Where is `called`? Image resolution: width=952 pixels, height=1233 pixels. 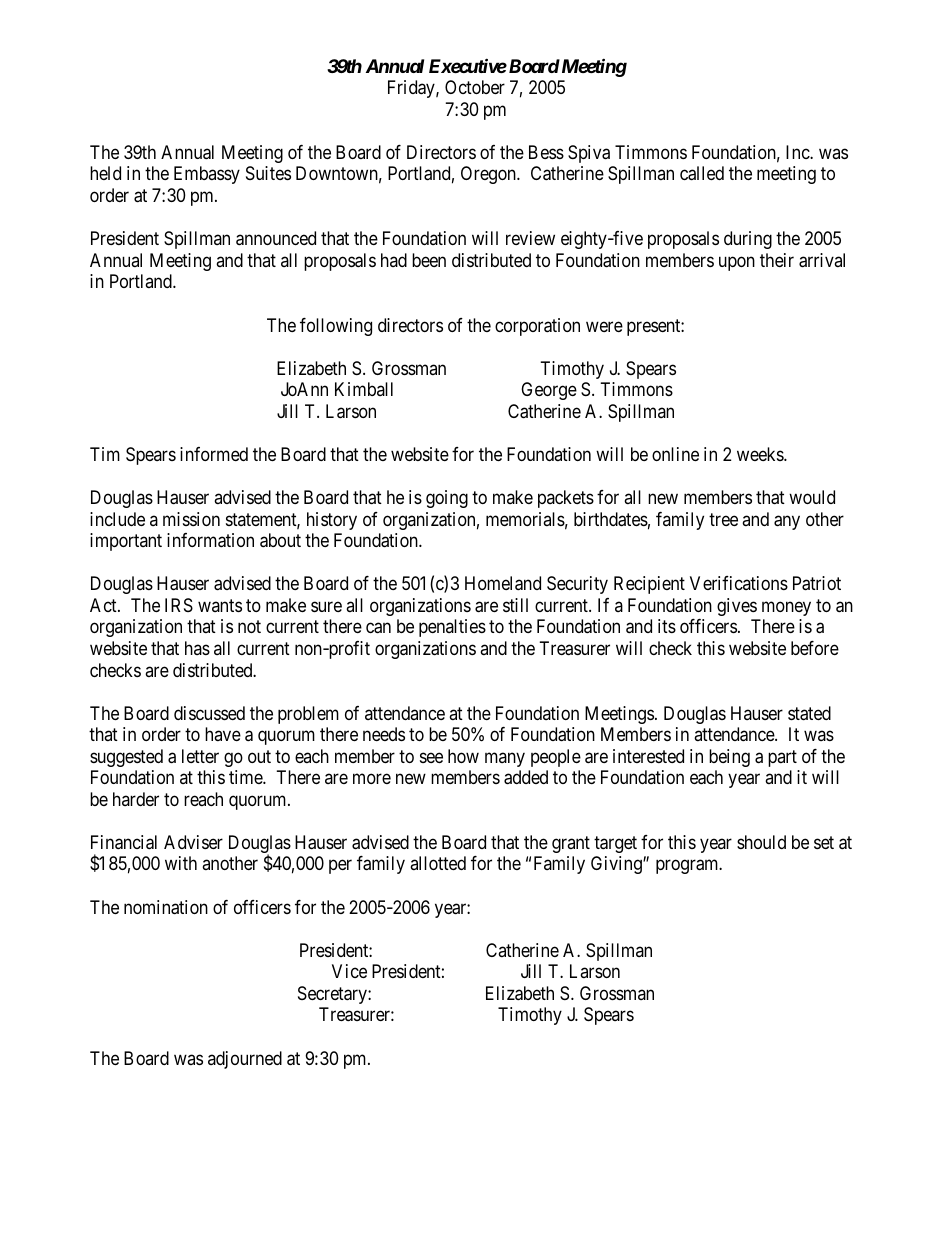 called is located at coordinates (702, 173).
